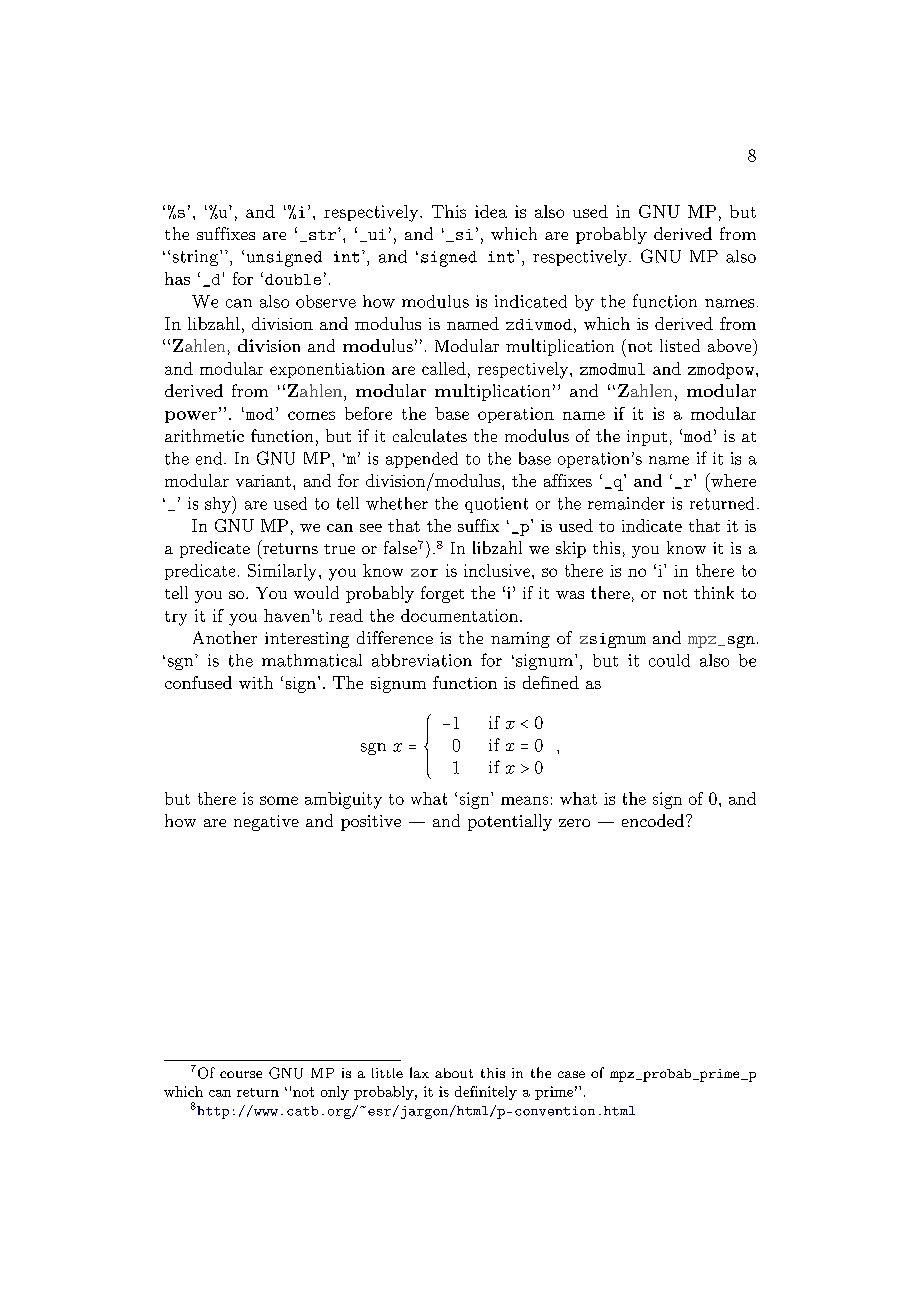 The height and width of the document is (1308, 924). Describe the element at coordinates (424, 573) in the document. I see `zor` at that location.
